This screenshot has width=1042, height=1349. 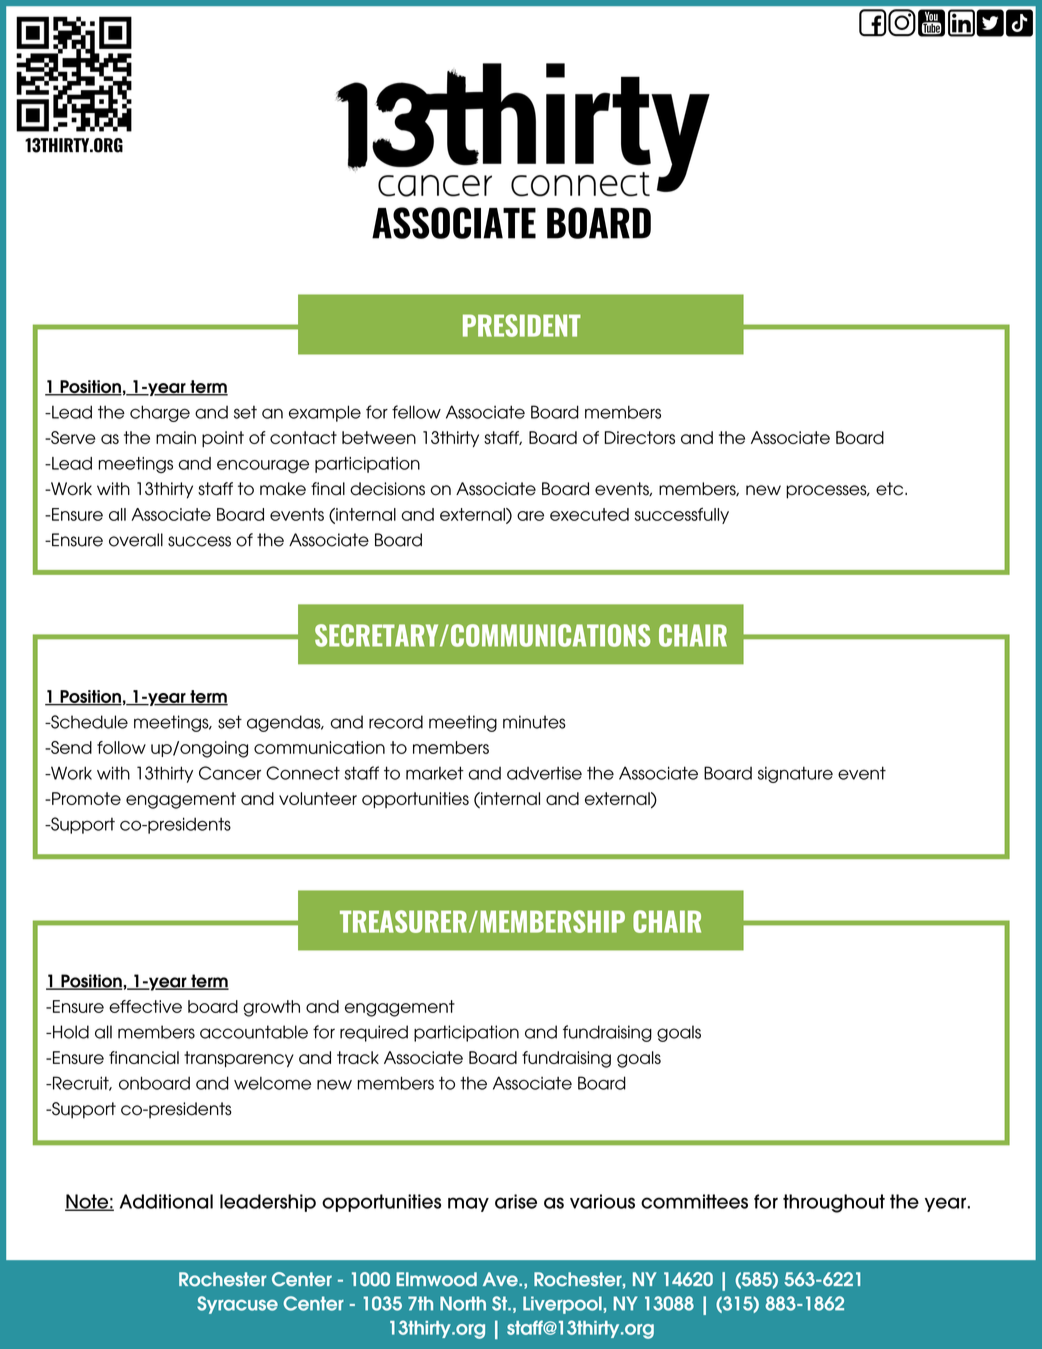 What do you see at coordinates (176, 437) in the screenshot?
I see `main` at bounding box center [176, 437].
